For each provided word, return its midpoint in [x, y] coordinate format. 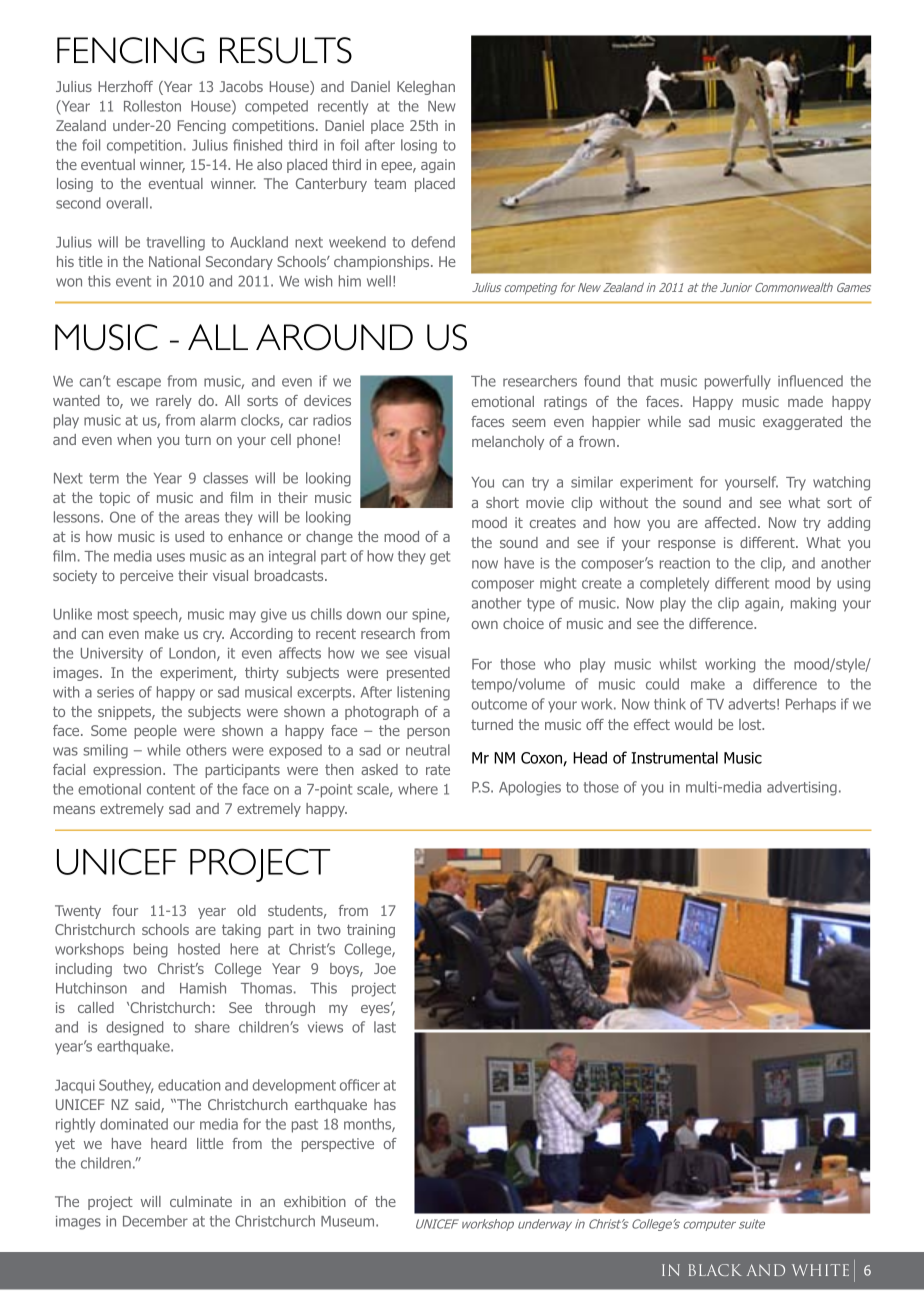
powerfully [738, 382]
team [390, 184]
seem [529, 423]
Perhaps [811, 705]
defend [433, 242]
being [151, 950]
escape [139, 384]
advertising [802, 788]
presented [418, 674]
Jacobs [241, 86]
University [112, 655]
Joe [385, 968]
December [155, 1221]
